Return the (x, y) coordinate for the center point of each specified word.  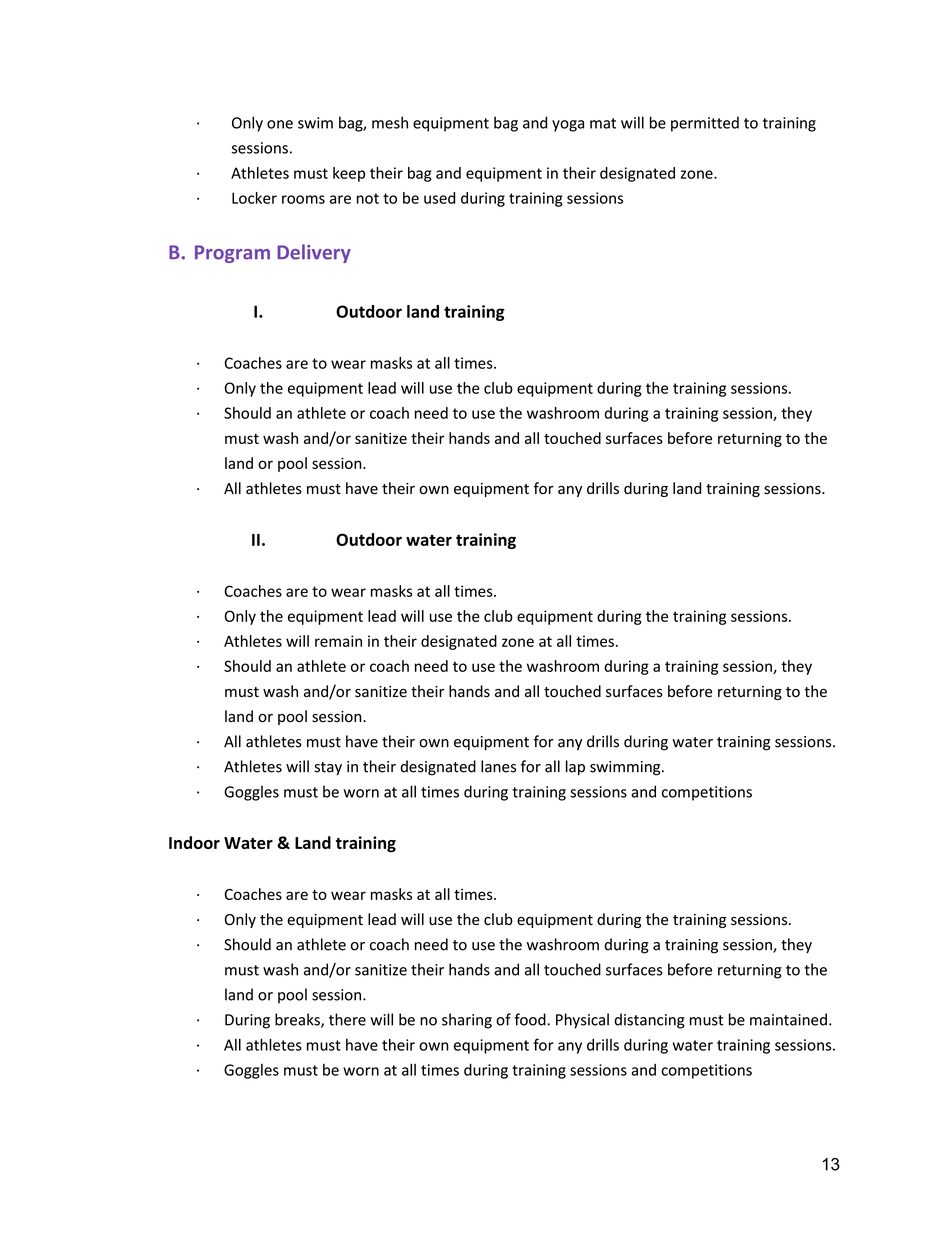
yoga (568, 126)
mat (603, 123)
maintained (788, 1019)
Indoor (194, 842)
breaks (298, 1020)
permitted (705, 124)
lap (575, 767)
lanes (498, 766)
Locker (254, 198)
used (439, 198)
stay (328, 768)
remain (338, 641)
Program (232, 254)
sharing (467, 1021)
